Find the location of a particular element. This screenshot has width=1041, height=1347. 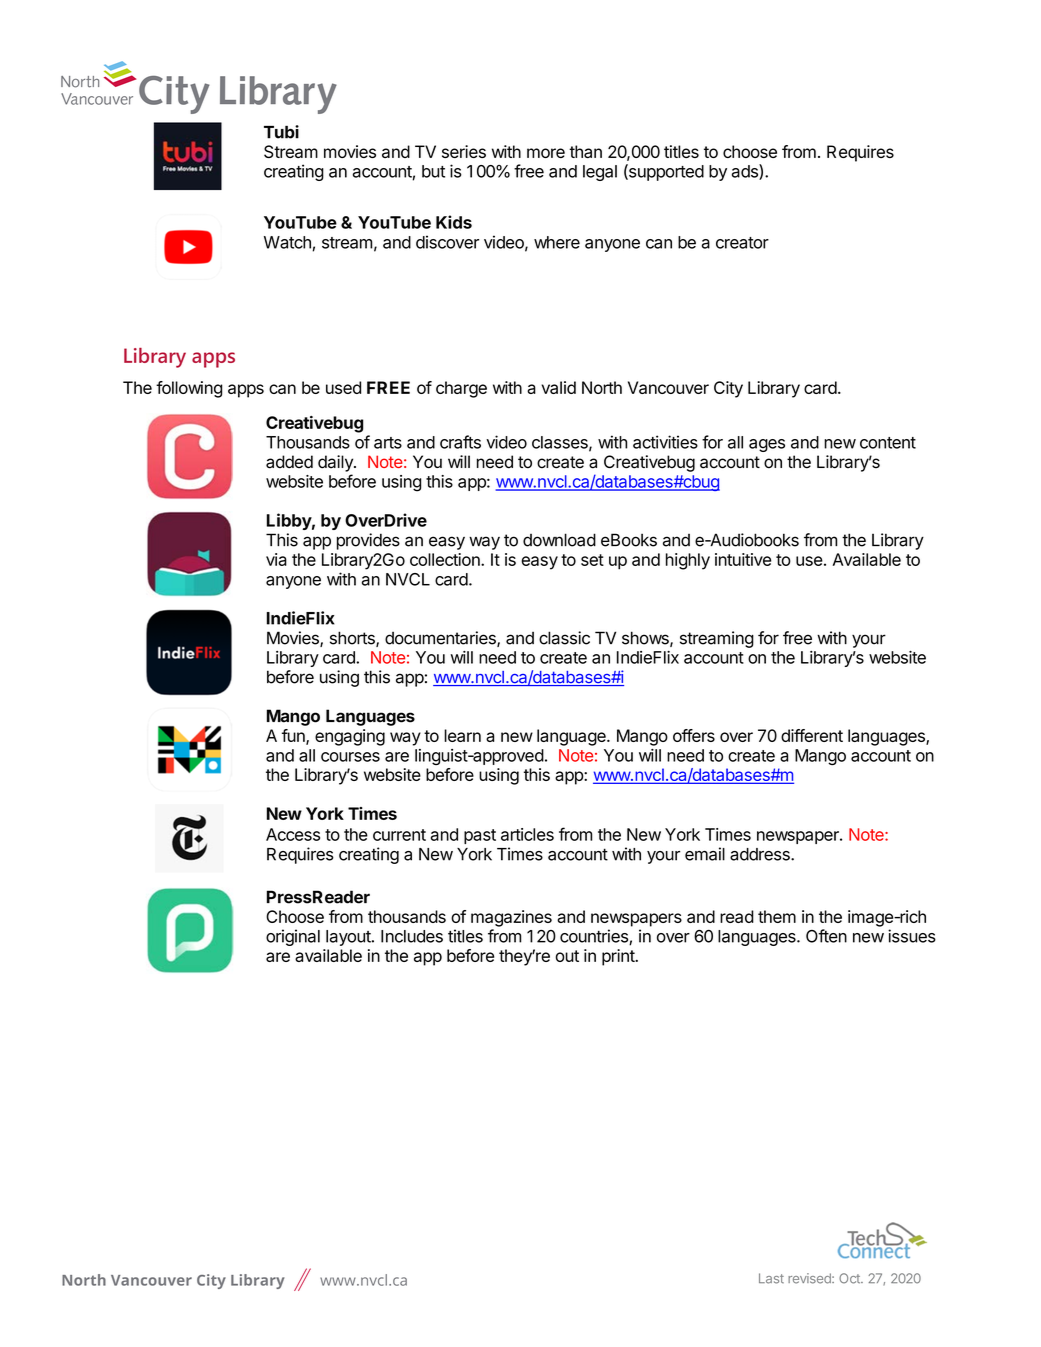

ads is located at coordinates (746, 172).
